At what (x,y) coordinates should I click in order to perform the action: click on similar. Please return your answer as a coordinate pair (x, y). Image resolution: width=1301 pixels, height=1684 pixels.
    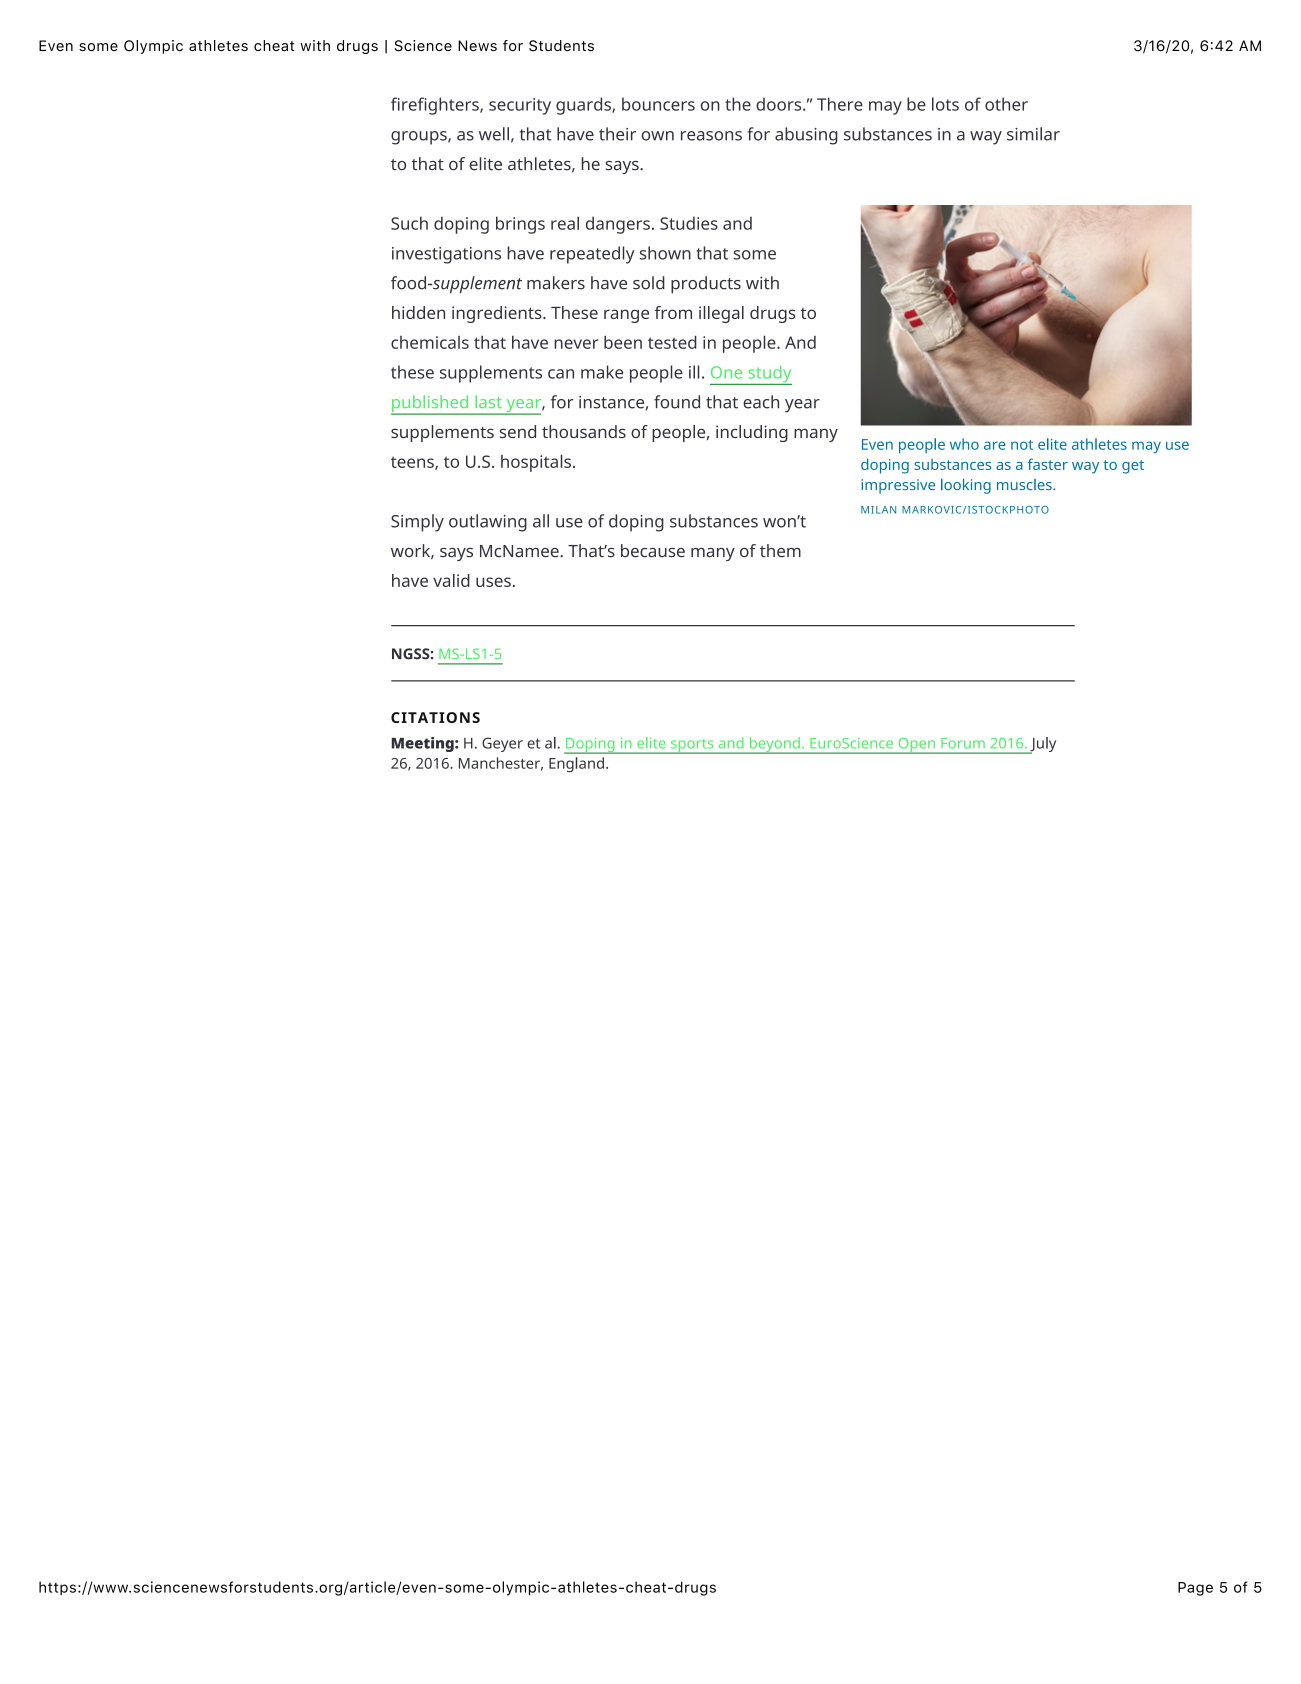
    Looking at the image, I should click on (1033, 134).
